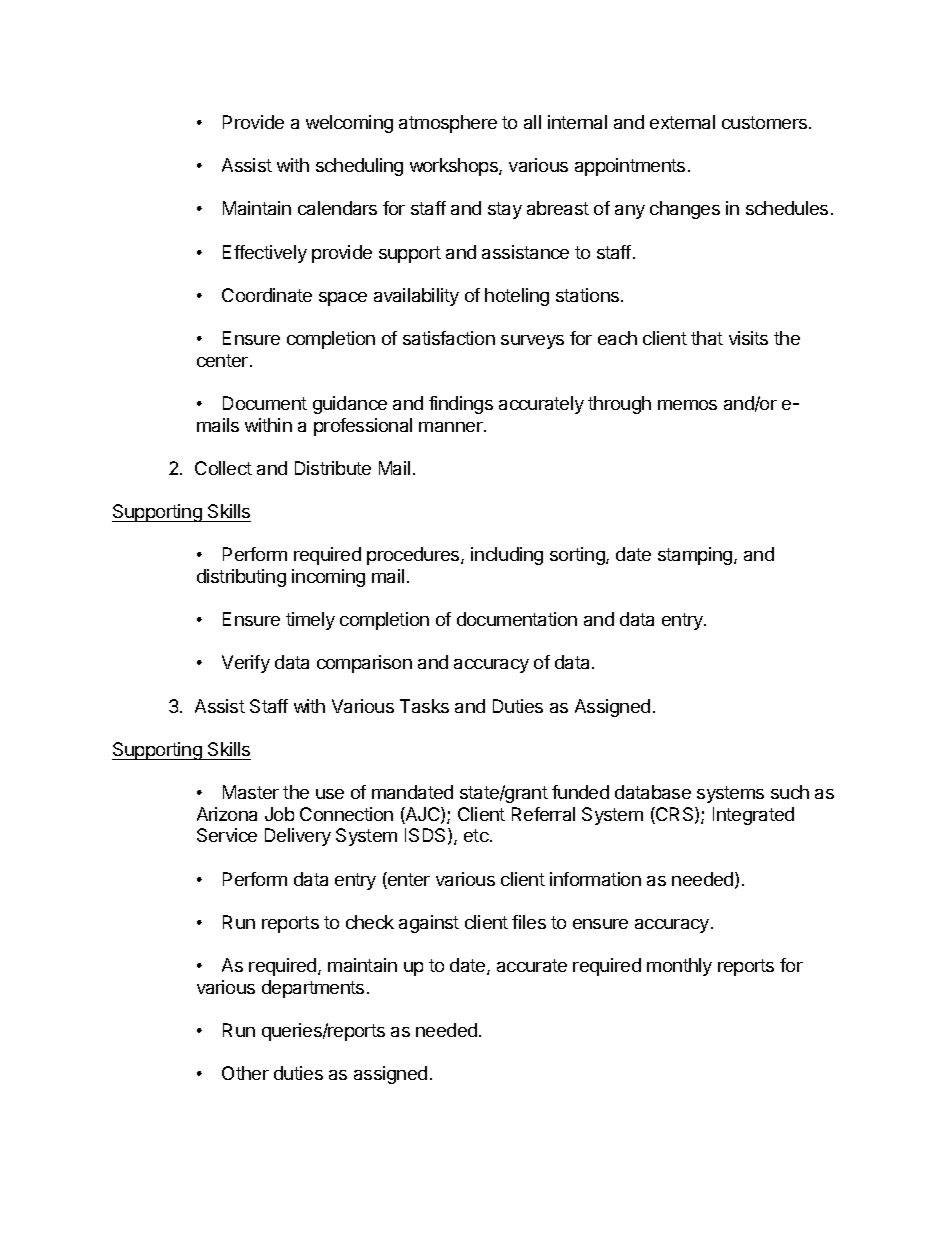 This page has width=952, height=1233. I want to click on Distribute, so click(333, 468).
